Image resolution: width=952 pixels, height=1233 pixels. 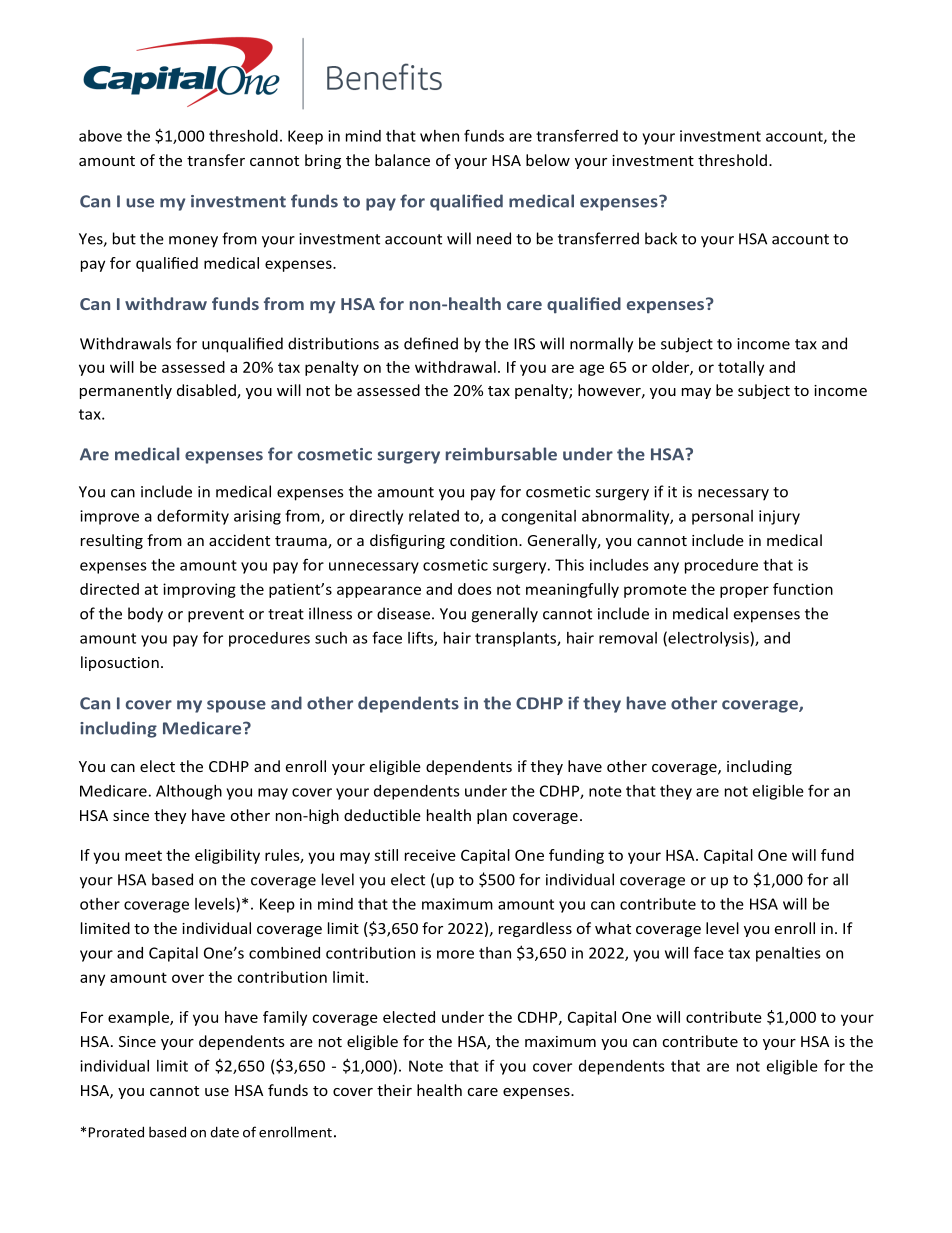 What do you see at coordinates (100, 136) in the document?
I see `above` at bounding box center [100, 136].
